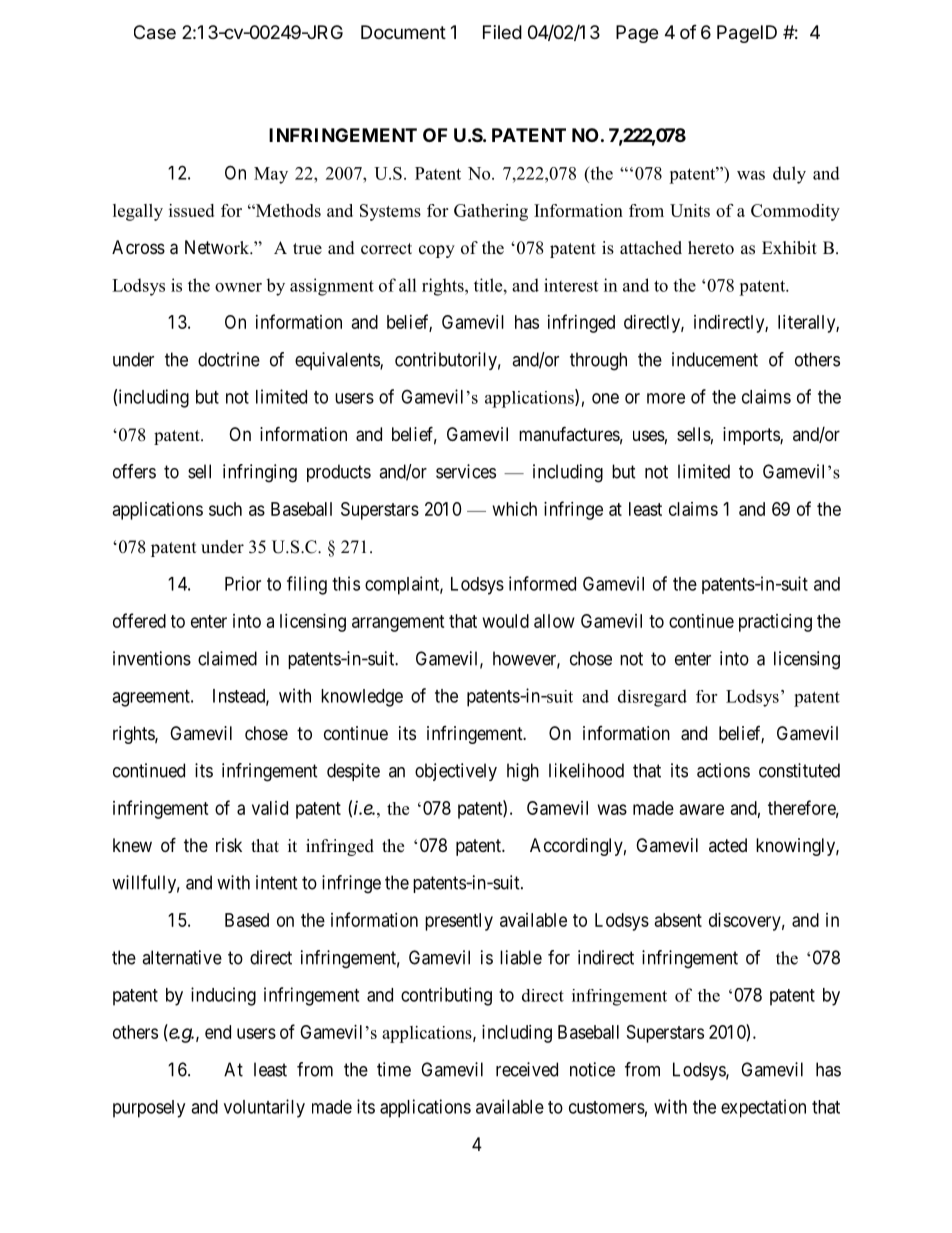 The height and width of the screenshot is (1233, 952). I want to click on end, so click(218, 1032).
